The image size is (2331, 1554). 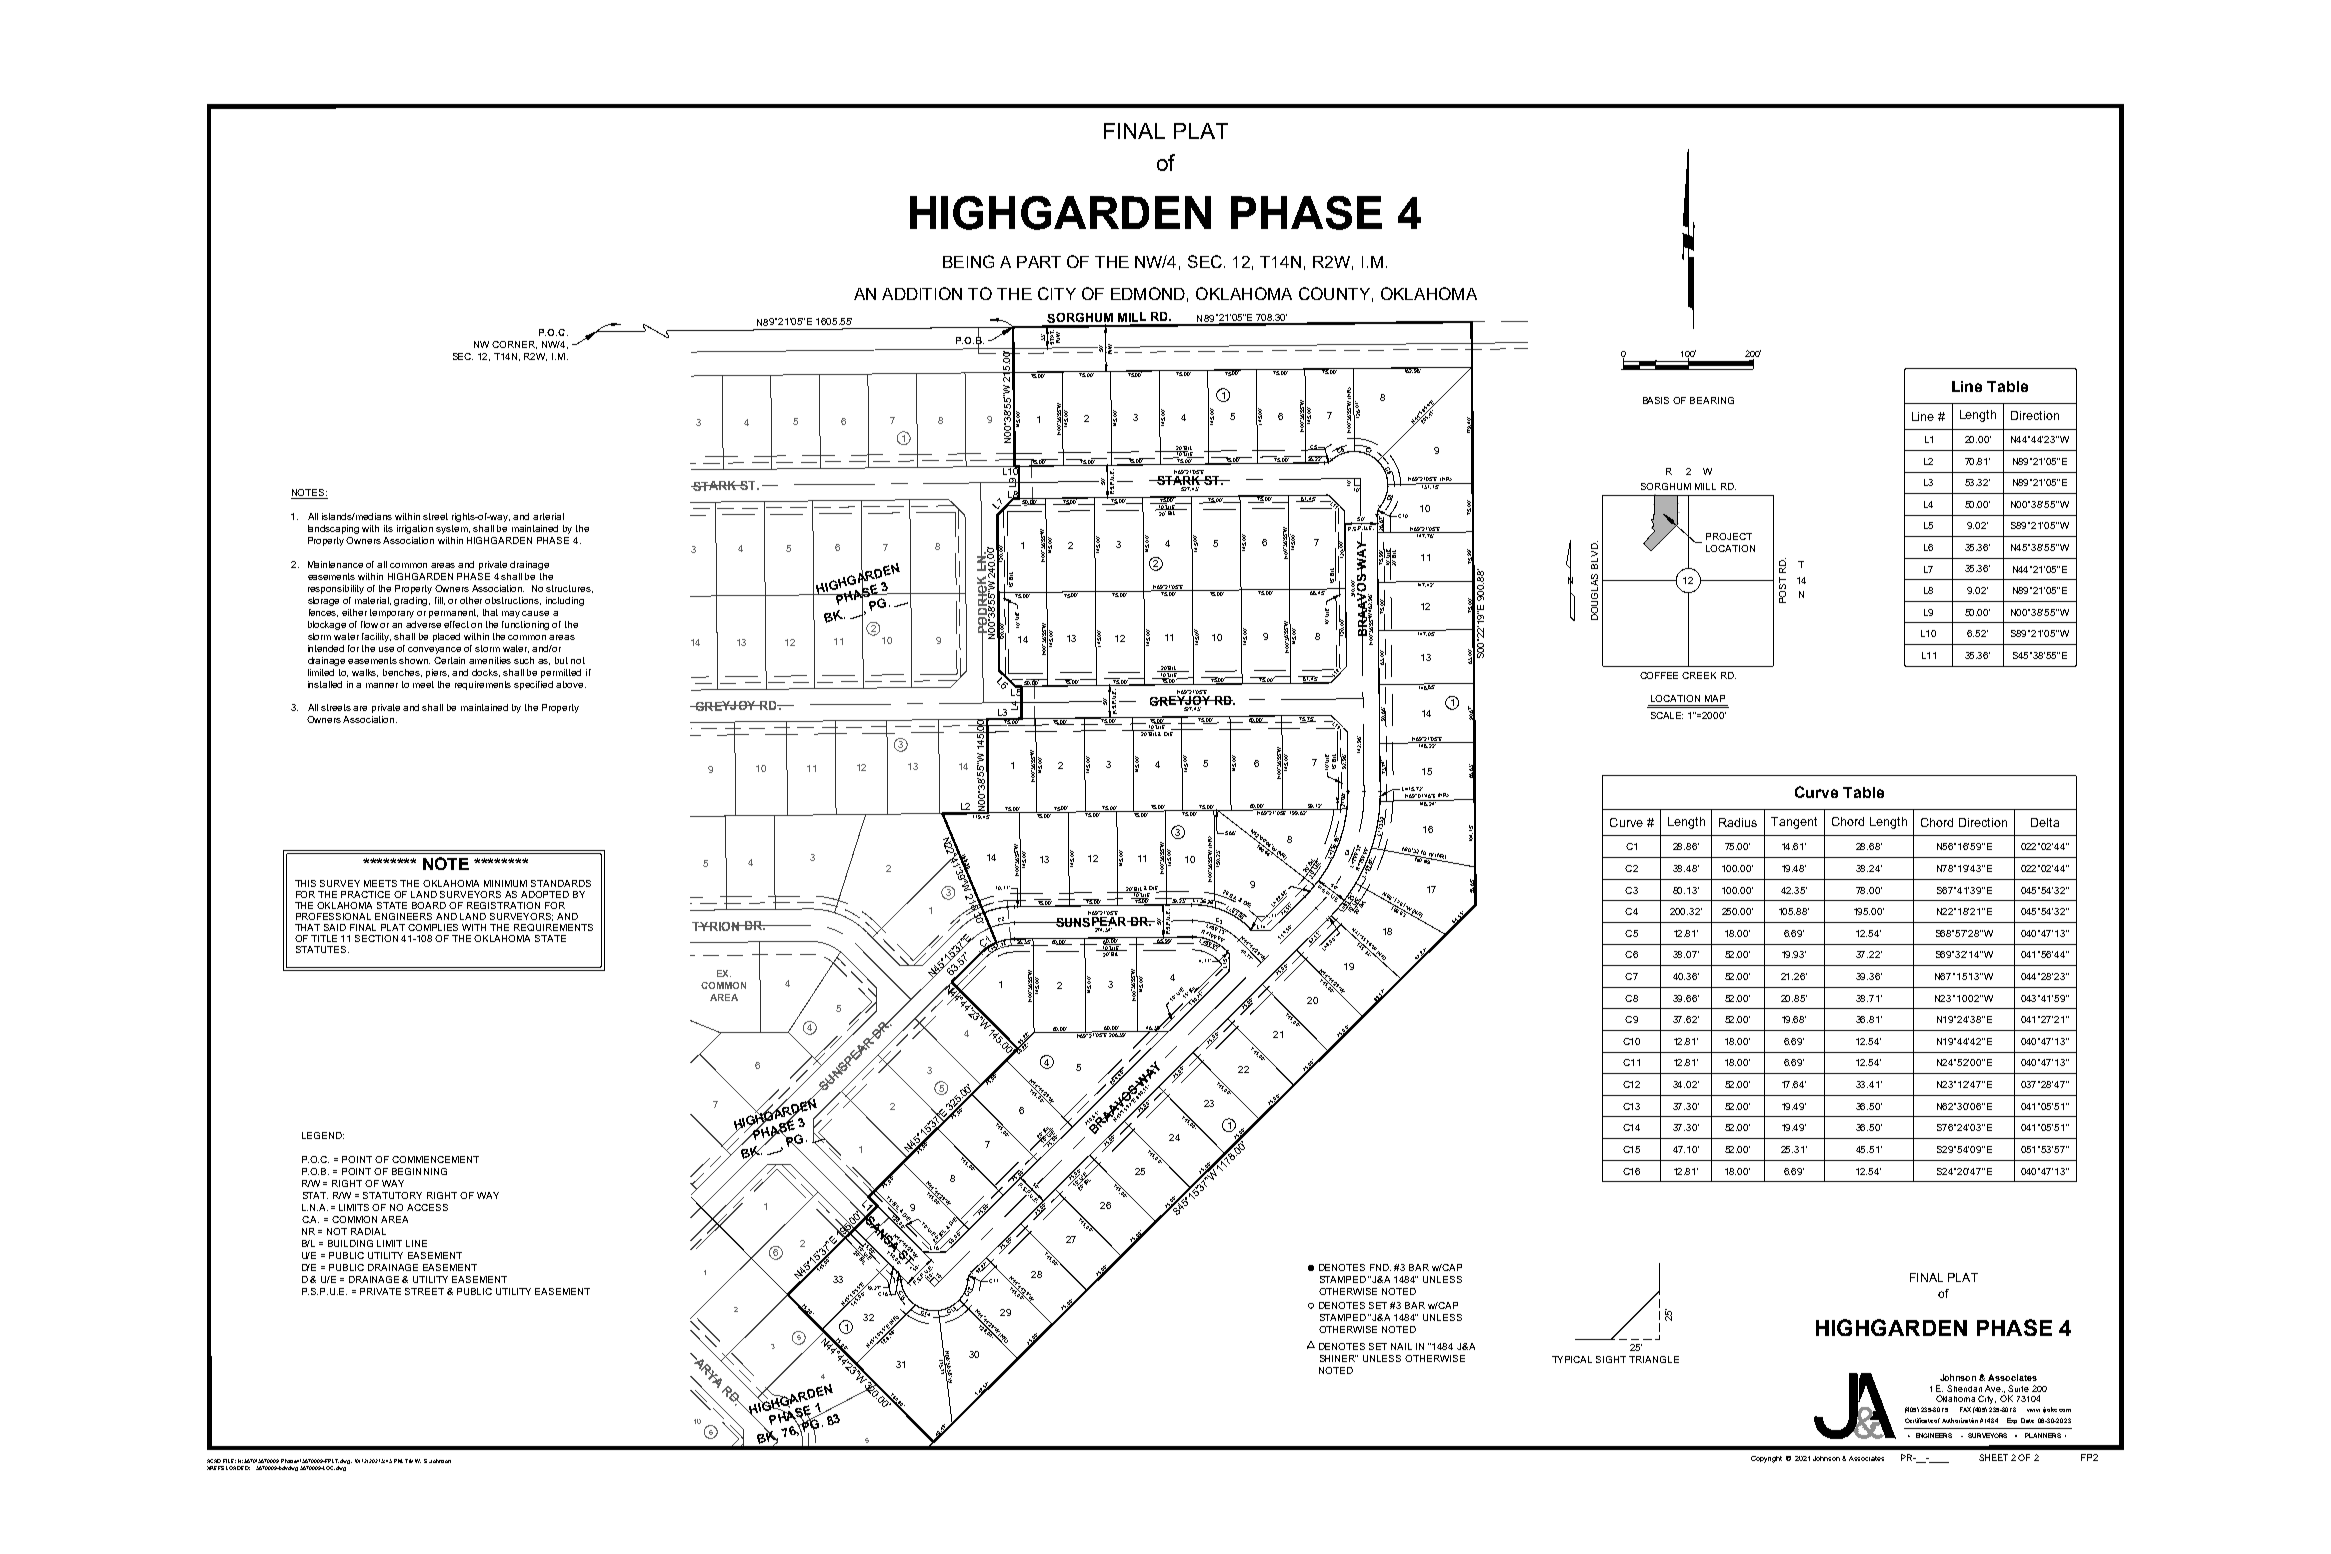 What do you see at coordinates (1339, 1358) in the document?
I see `SHINER` at bounding box center [1339, 1358].
